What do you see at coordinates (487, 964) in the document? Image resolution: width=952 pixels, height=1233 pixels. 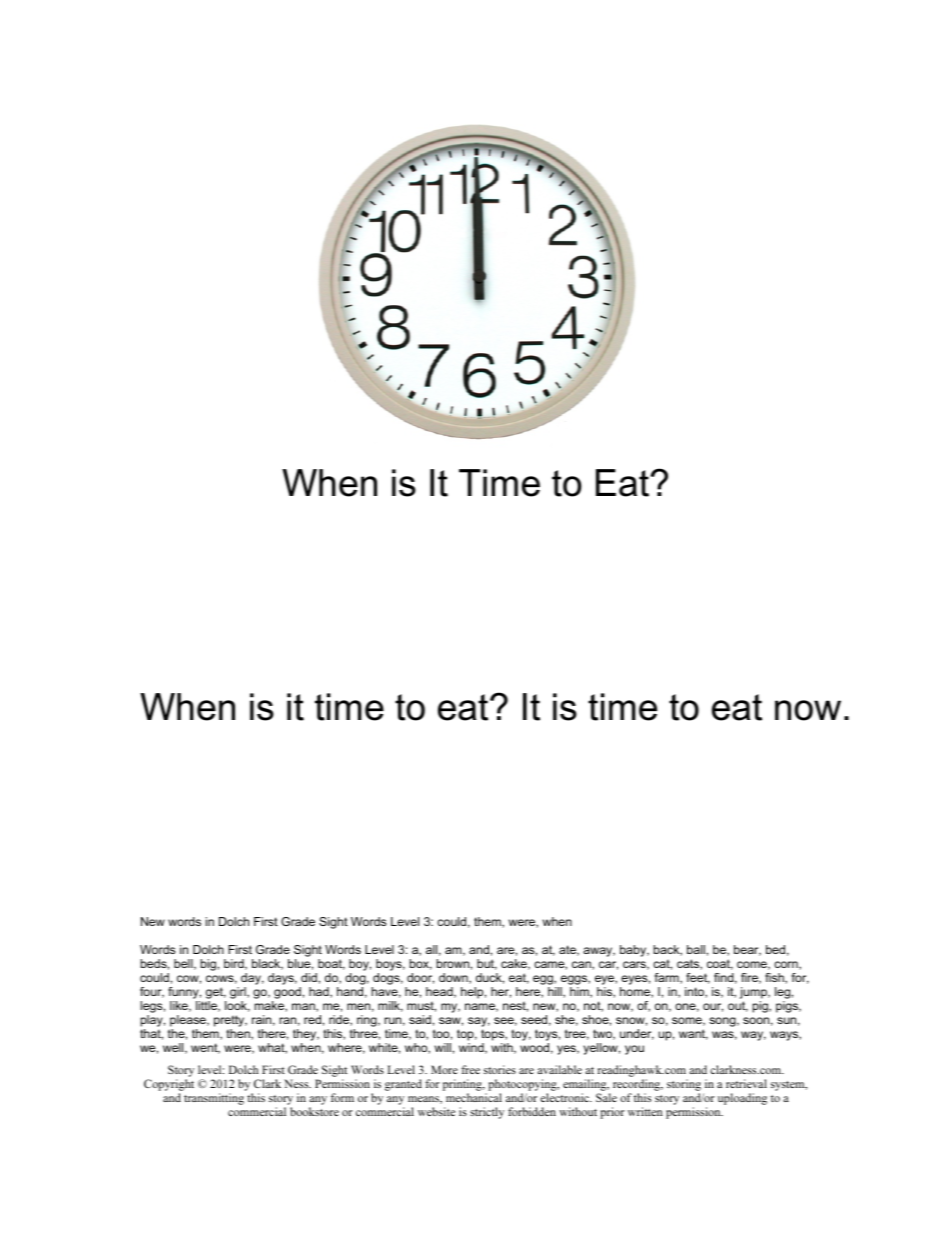 I see `but` at bounding box center [487, 964].
